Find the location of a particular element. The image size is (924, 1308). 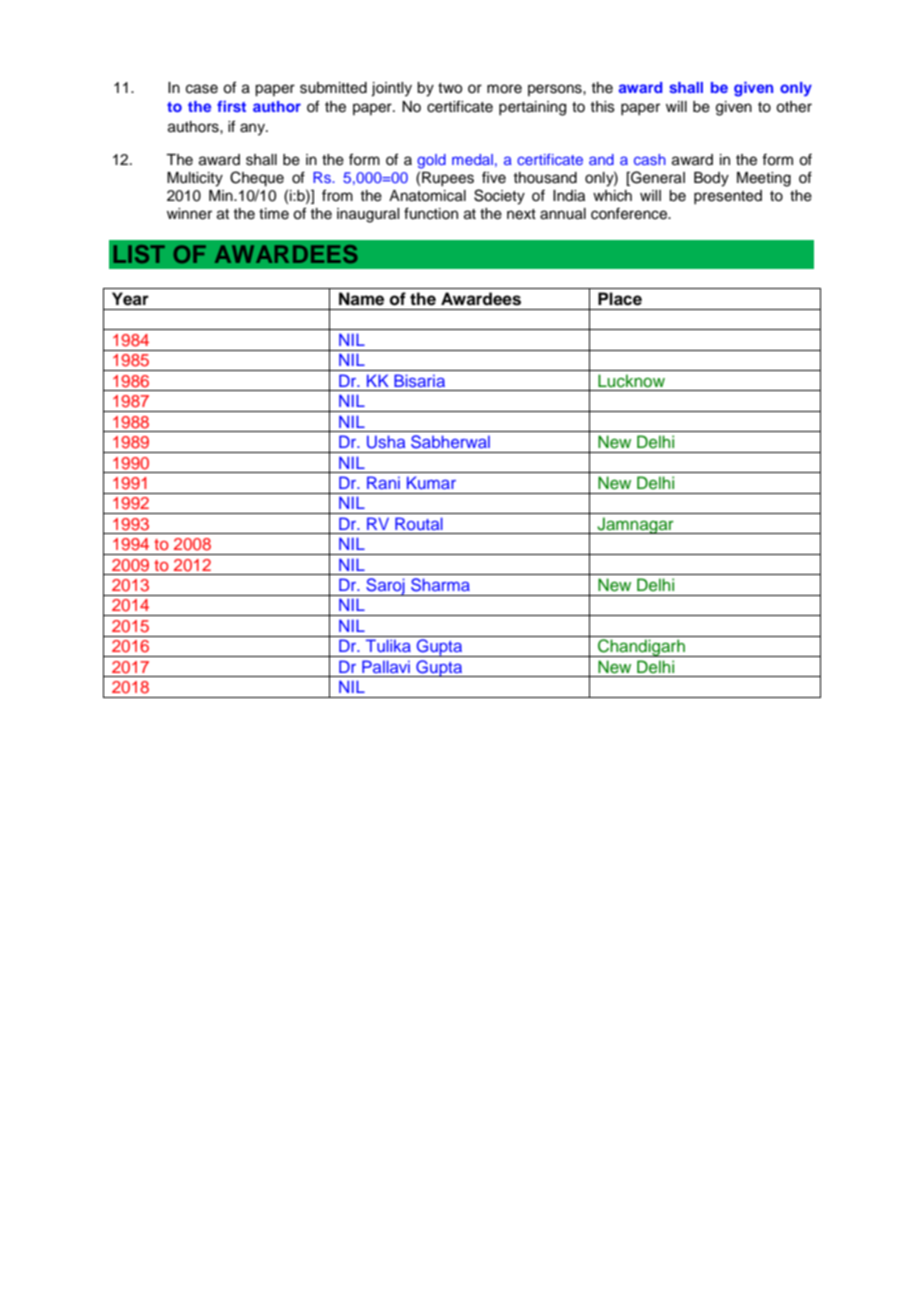

Body is located at coordinates (711, 179).
